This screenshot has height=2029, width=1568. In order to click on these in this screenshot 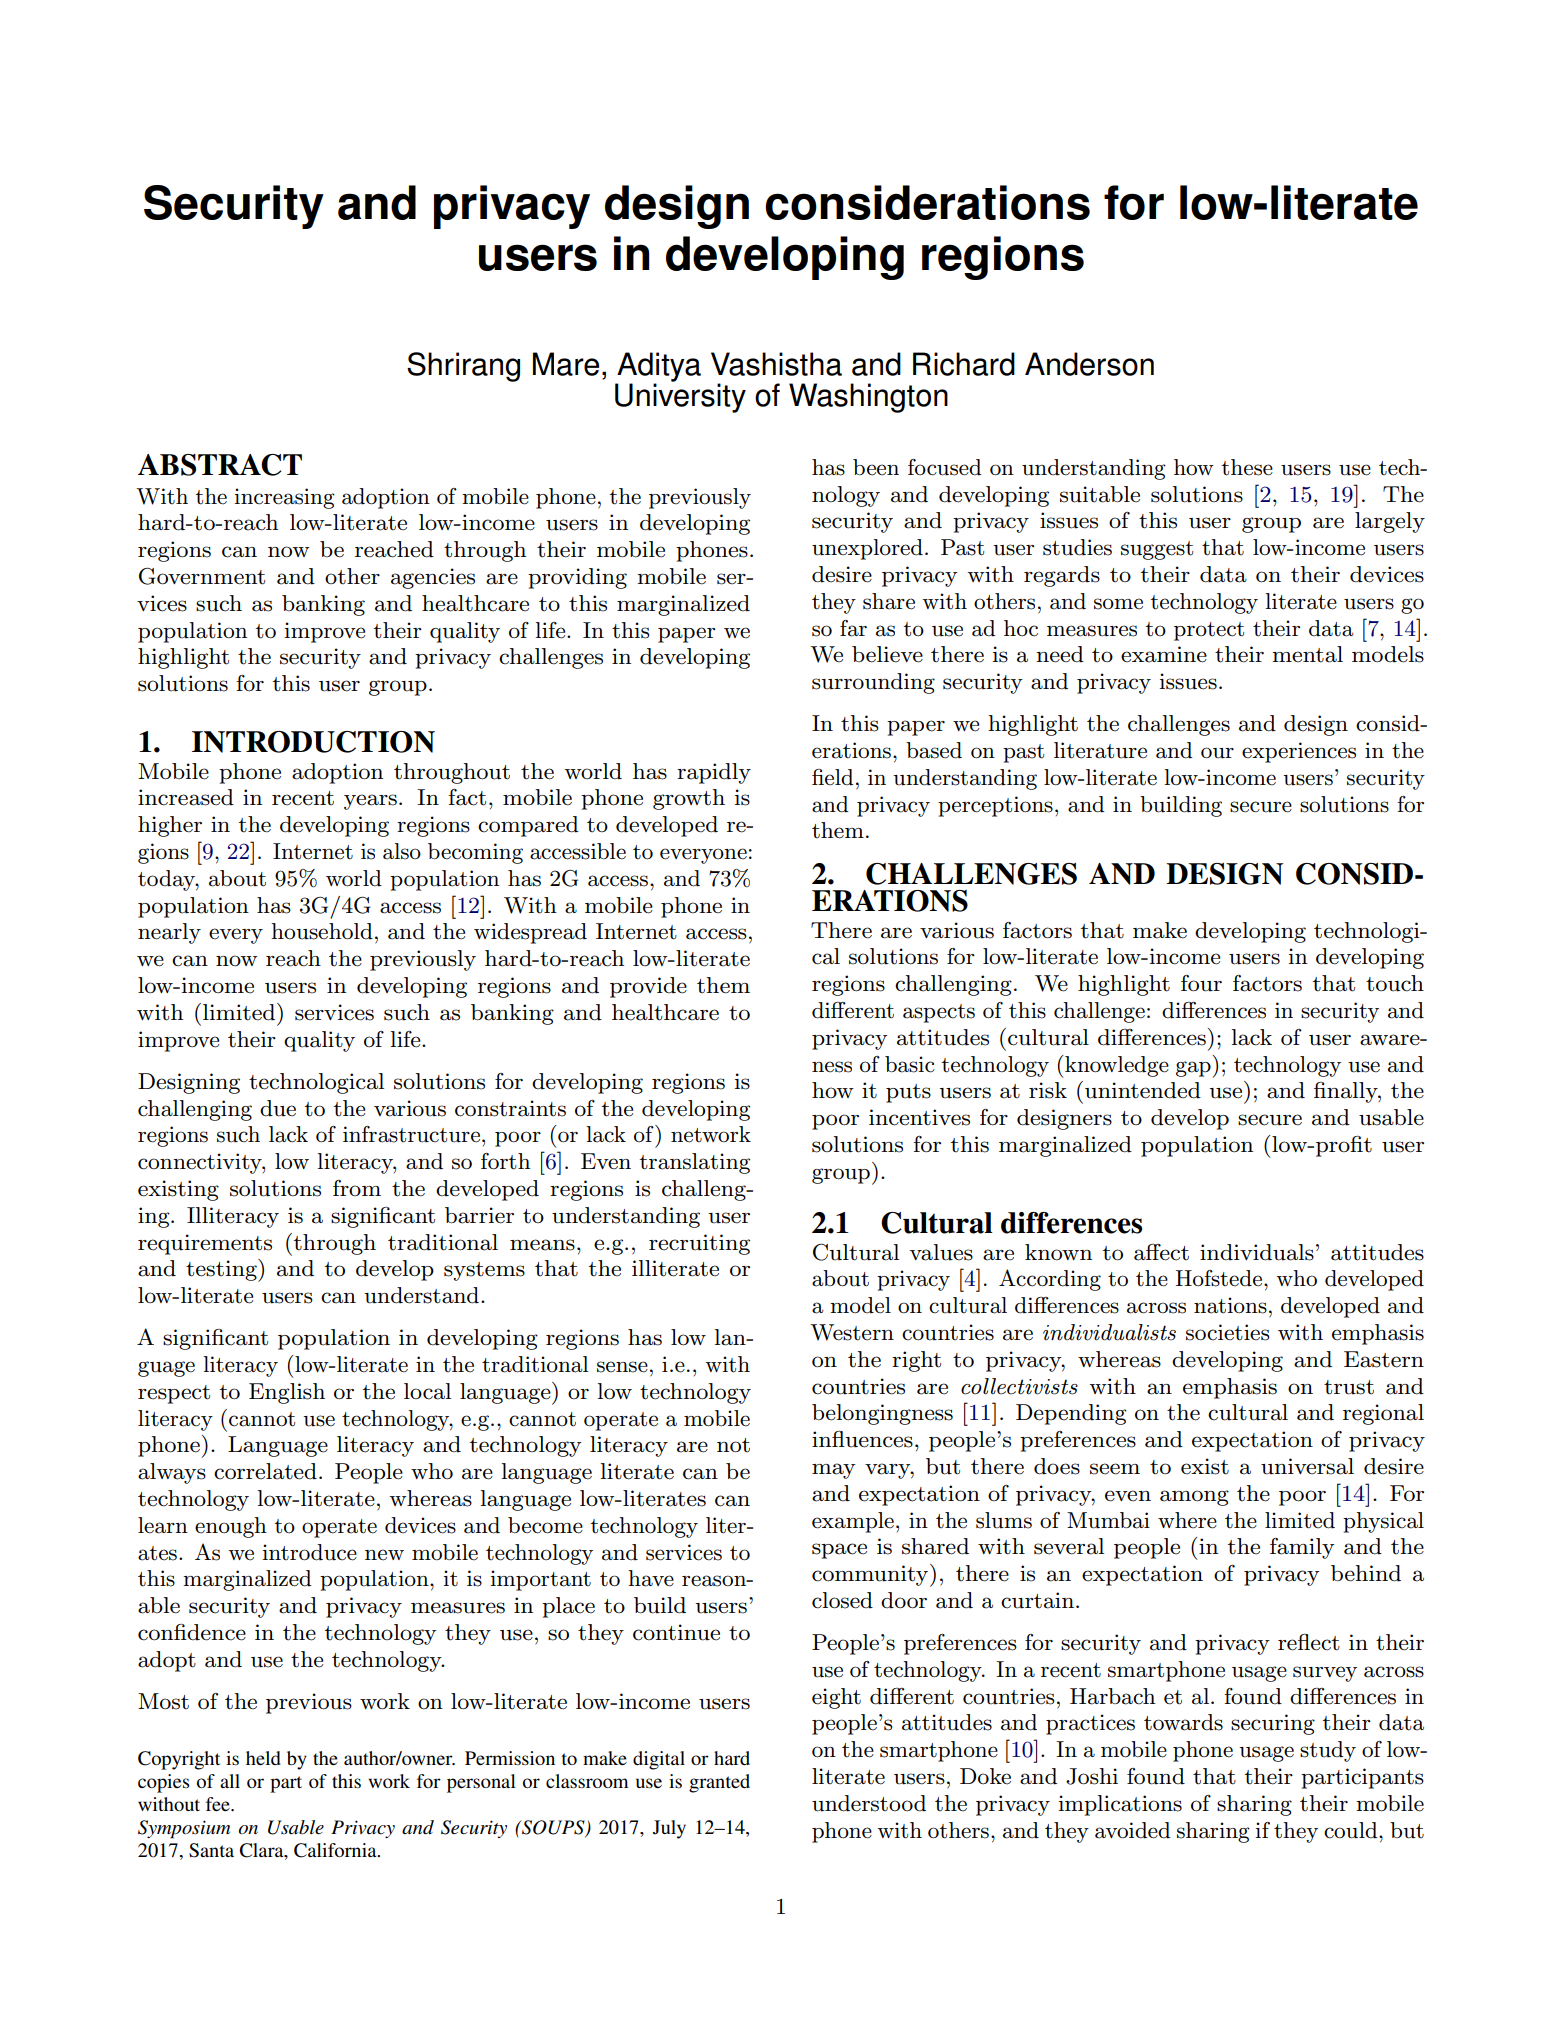, I will do `click(1247, 467)`.
